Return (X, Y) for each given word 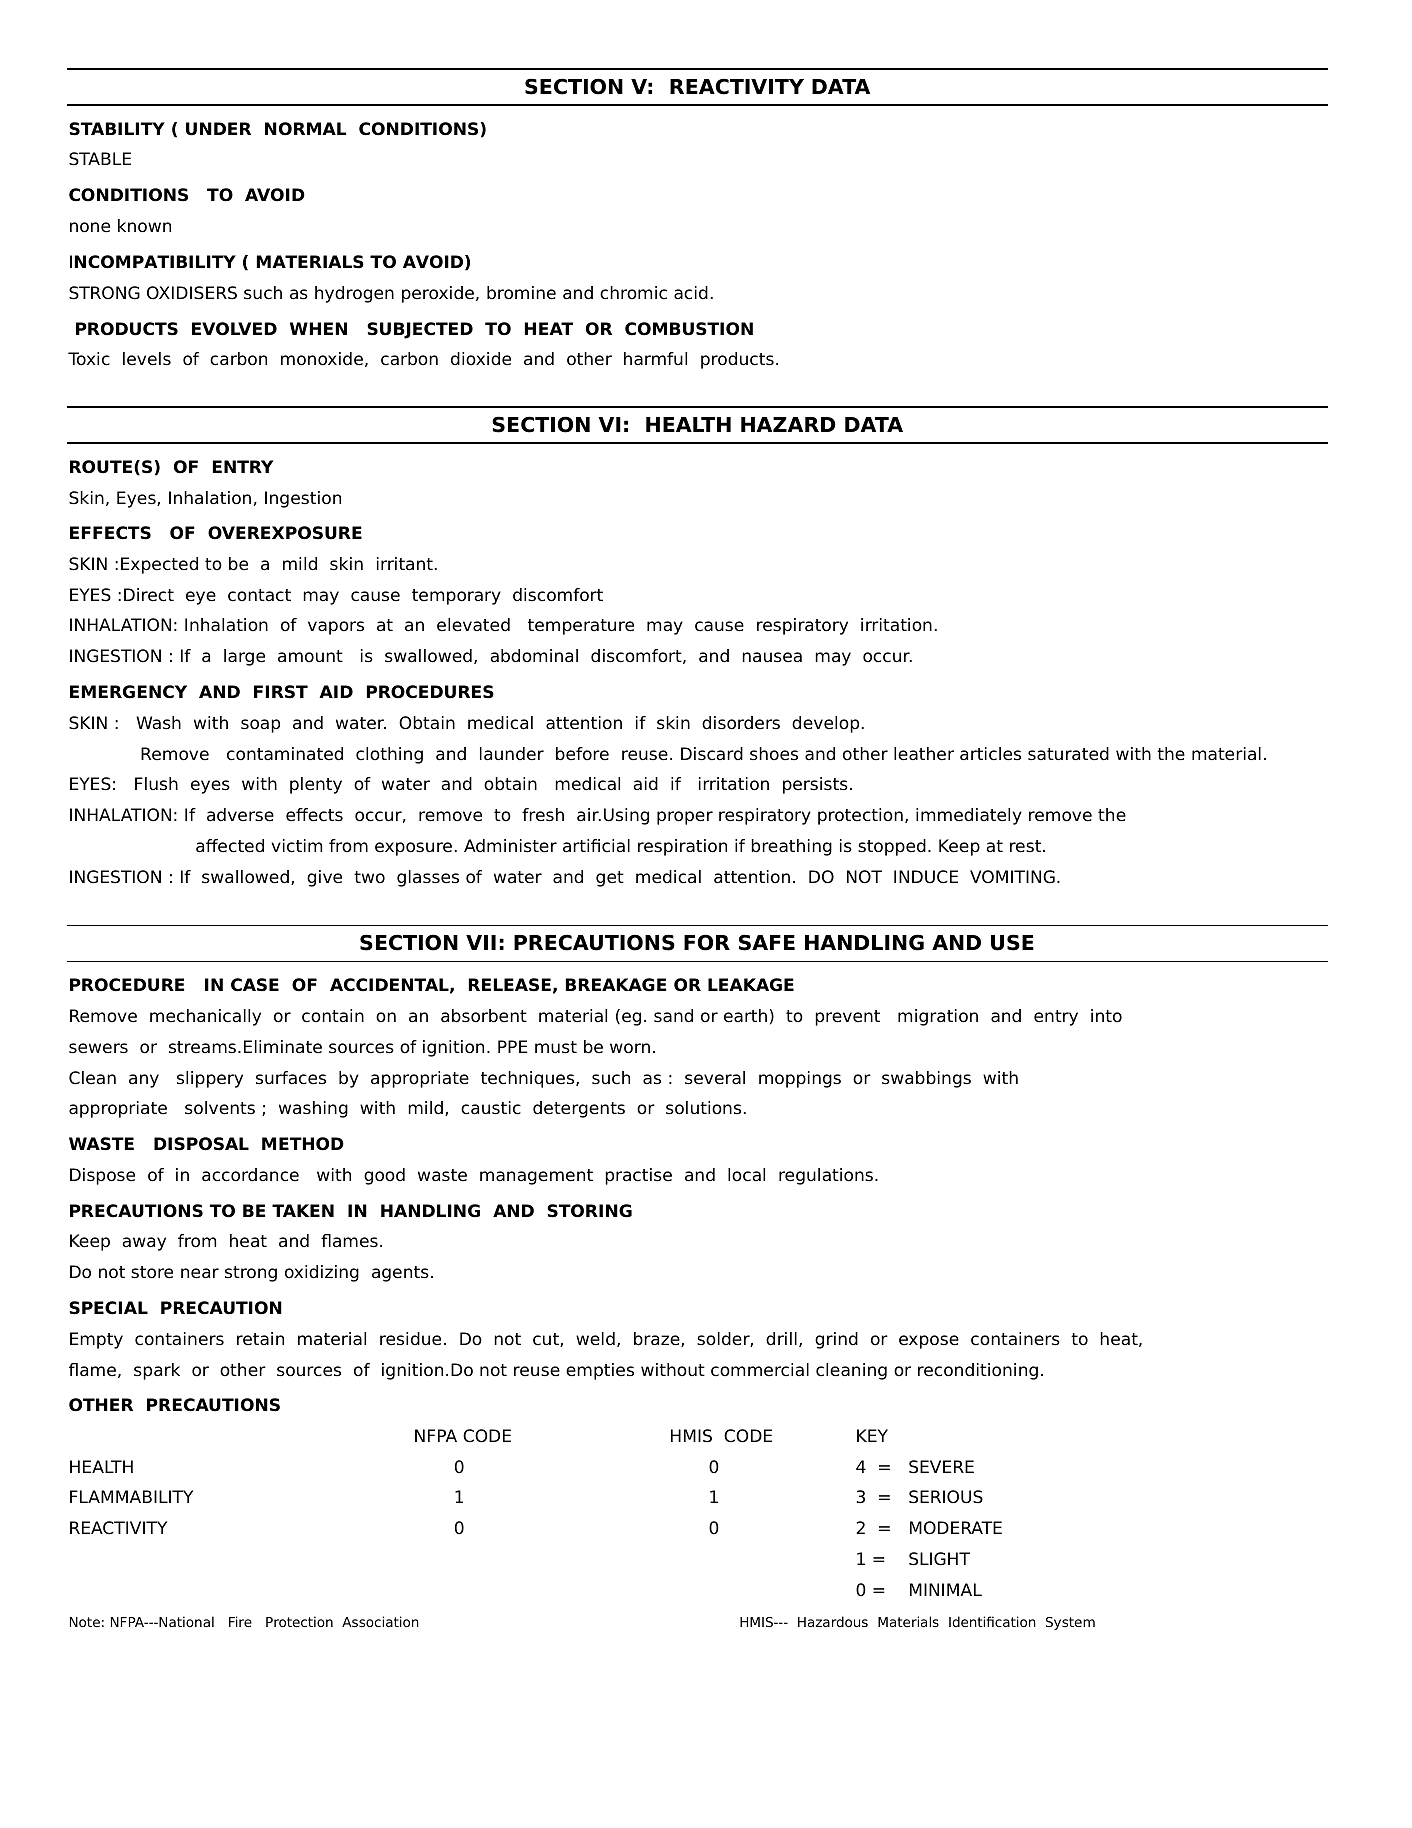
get (610, 879)
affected (230, 846)
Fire (240, 1621)
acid (691, 293)
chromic (633, 293)
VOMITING (1012, 877)
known (144, 226)
